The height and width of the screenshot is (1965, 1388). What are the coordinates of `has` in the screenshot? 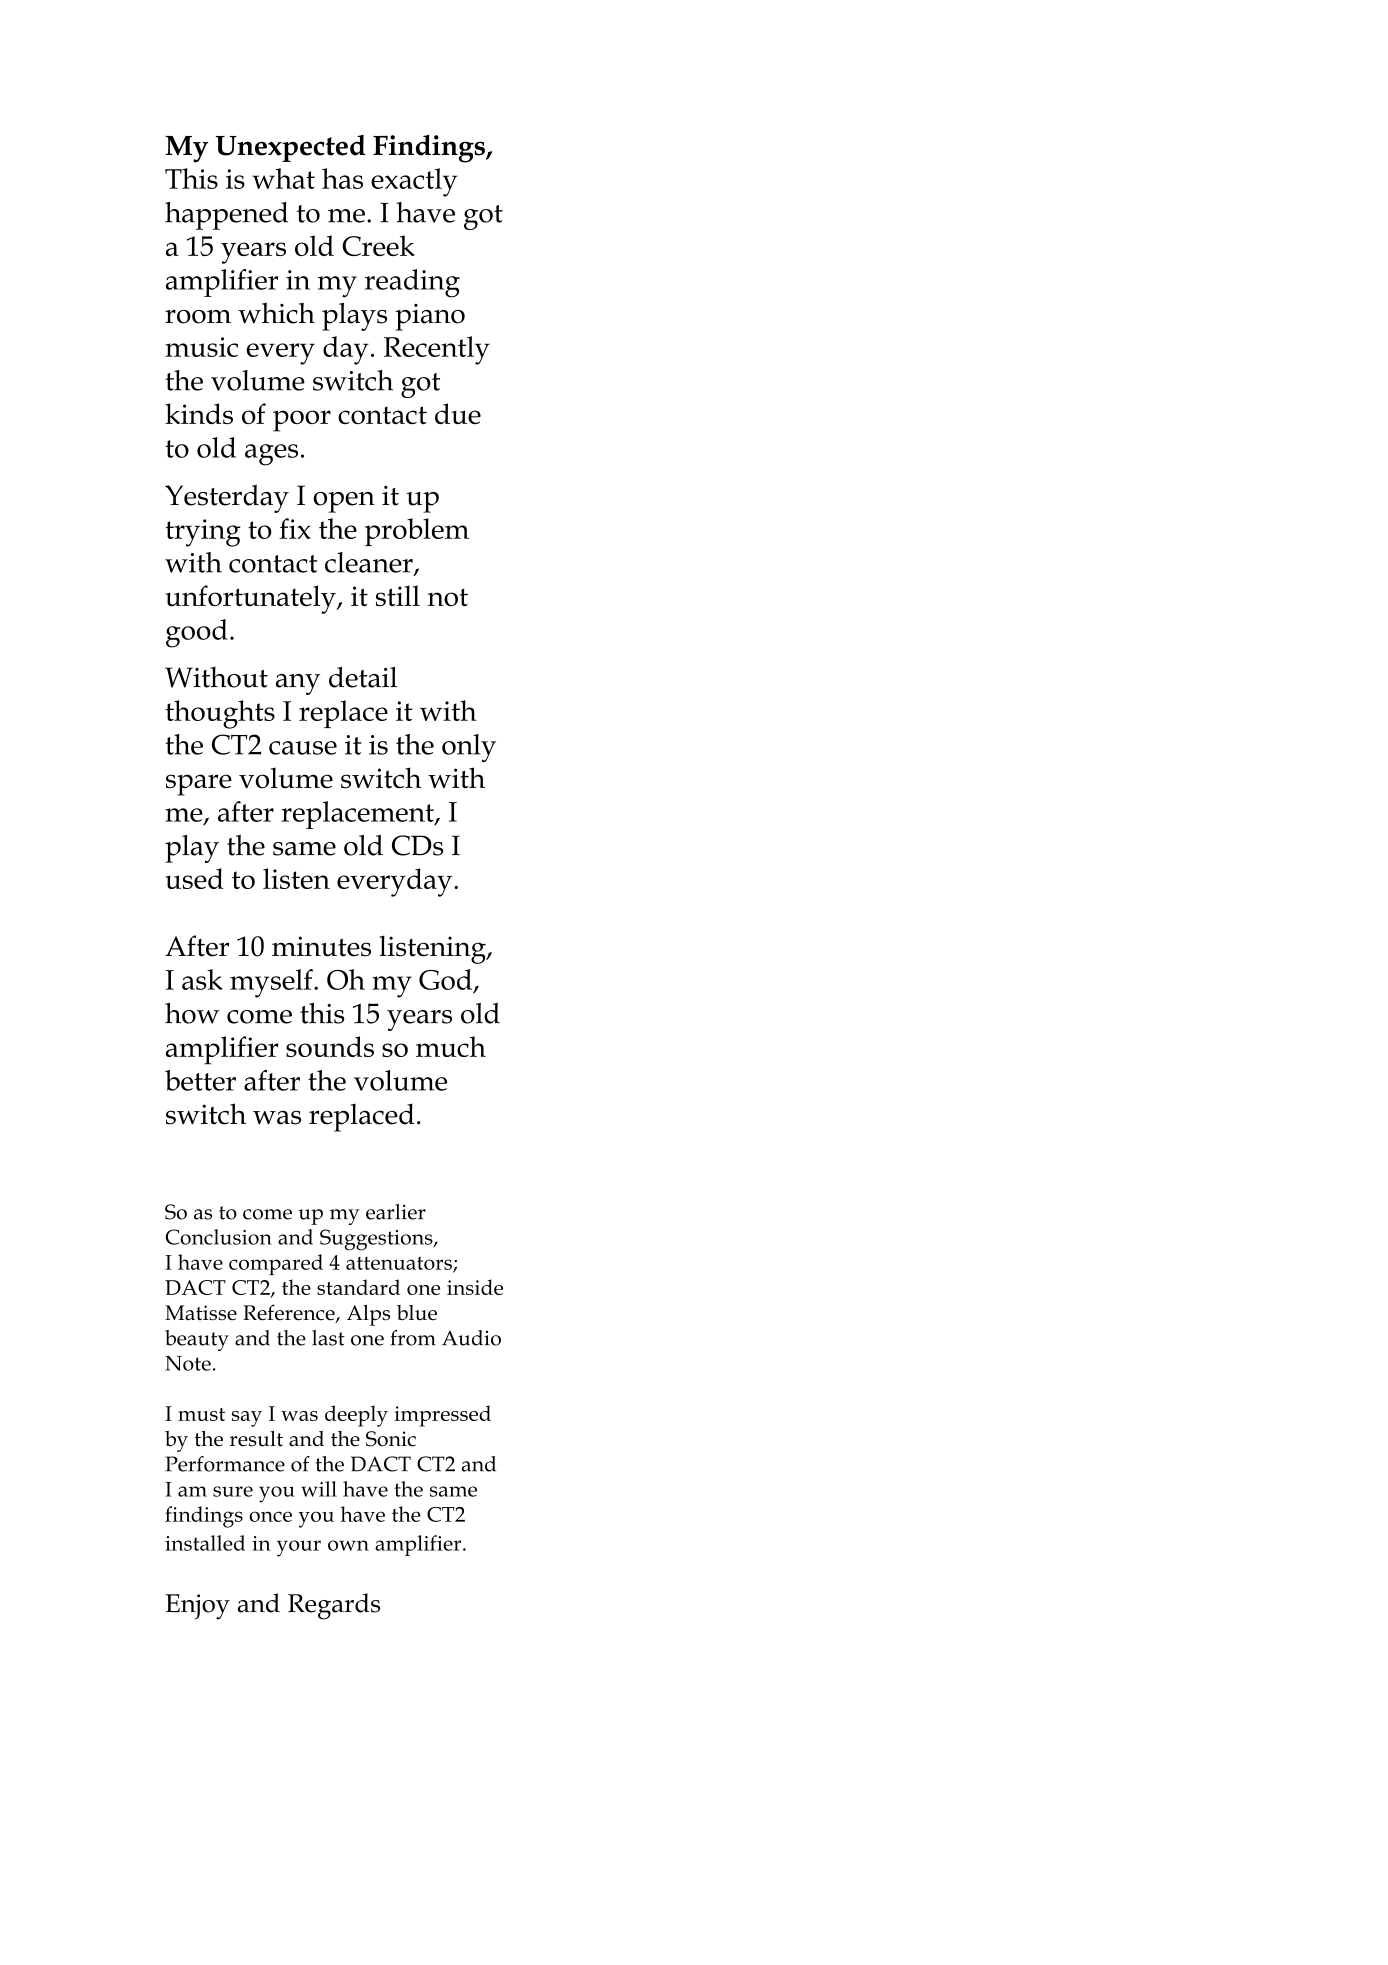 It's located at (342, 178).
